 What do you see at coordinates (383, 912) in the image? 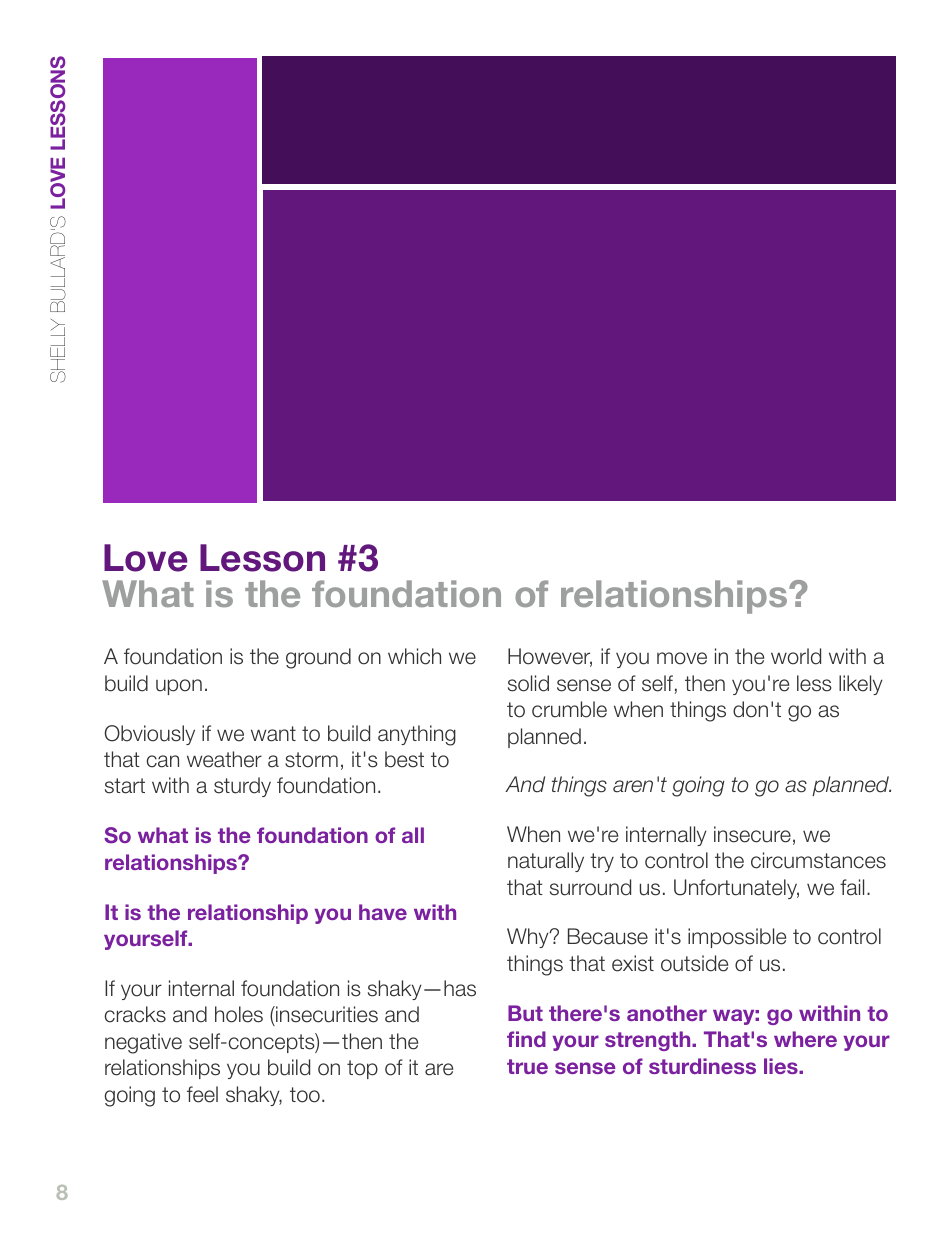
I see `have` at bounding box center [383, 912].
